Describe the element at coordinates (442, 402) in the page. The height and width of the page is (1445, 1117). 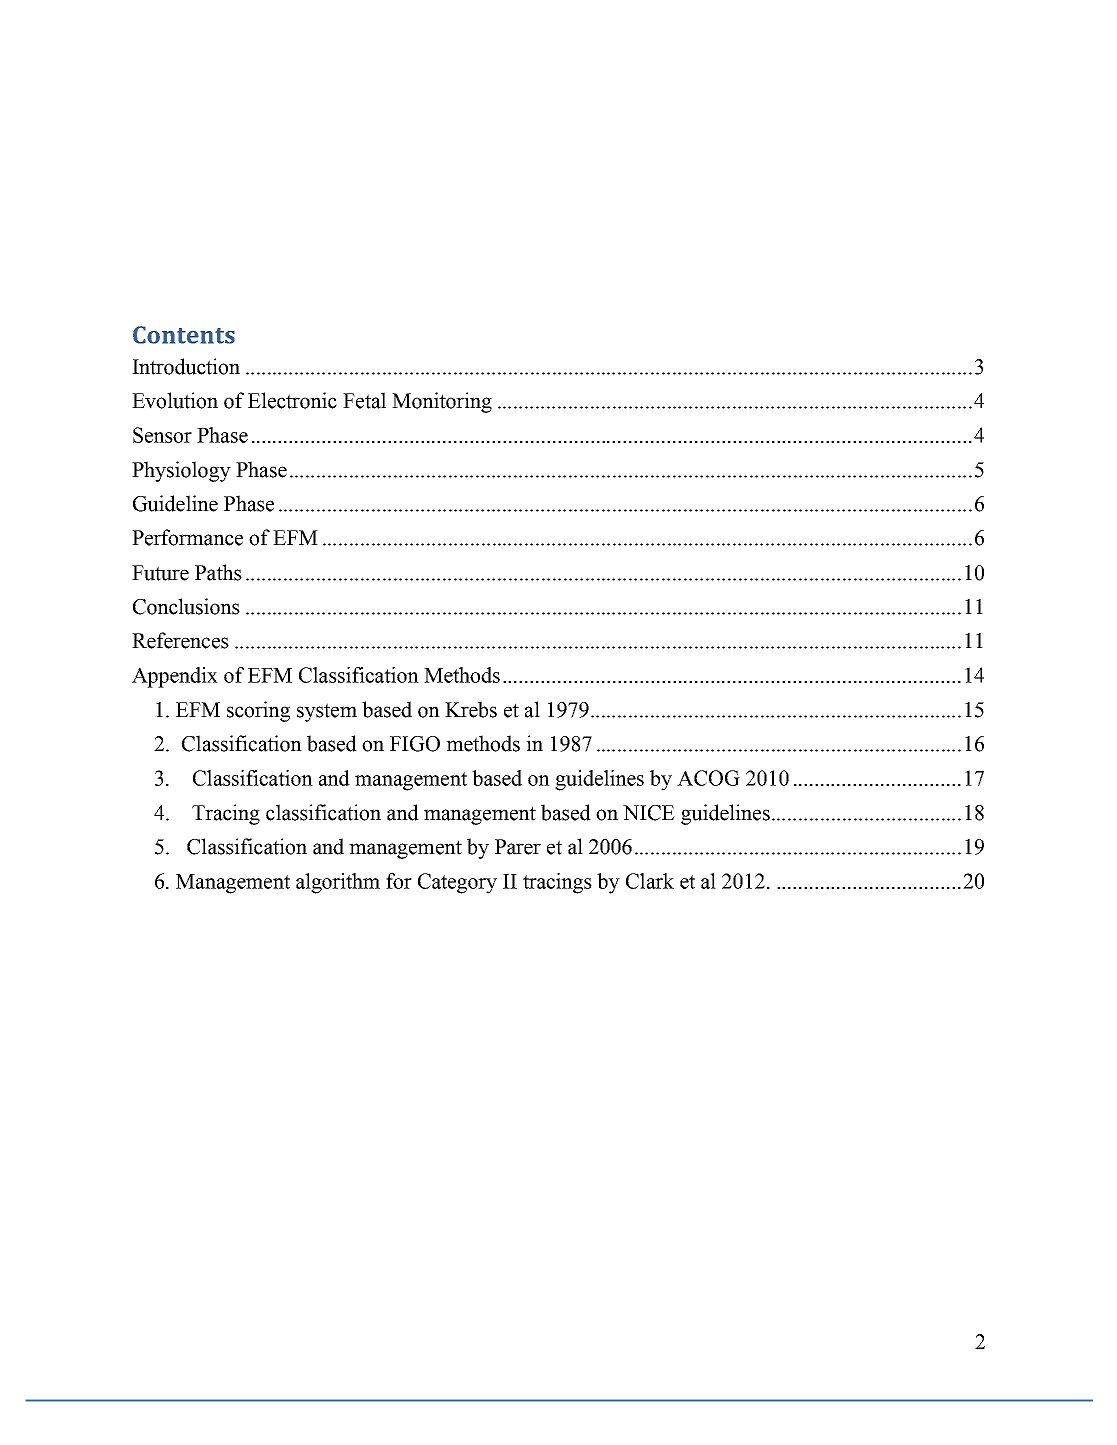
I see `Monitoring` at that location.
